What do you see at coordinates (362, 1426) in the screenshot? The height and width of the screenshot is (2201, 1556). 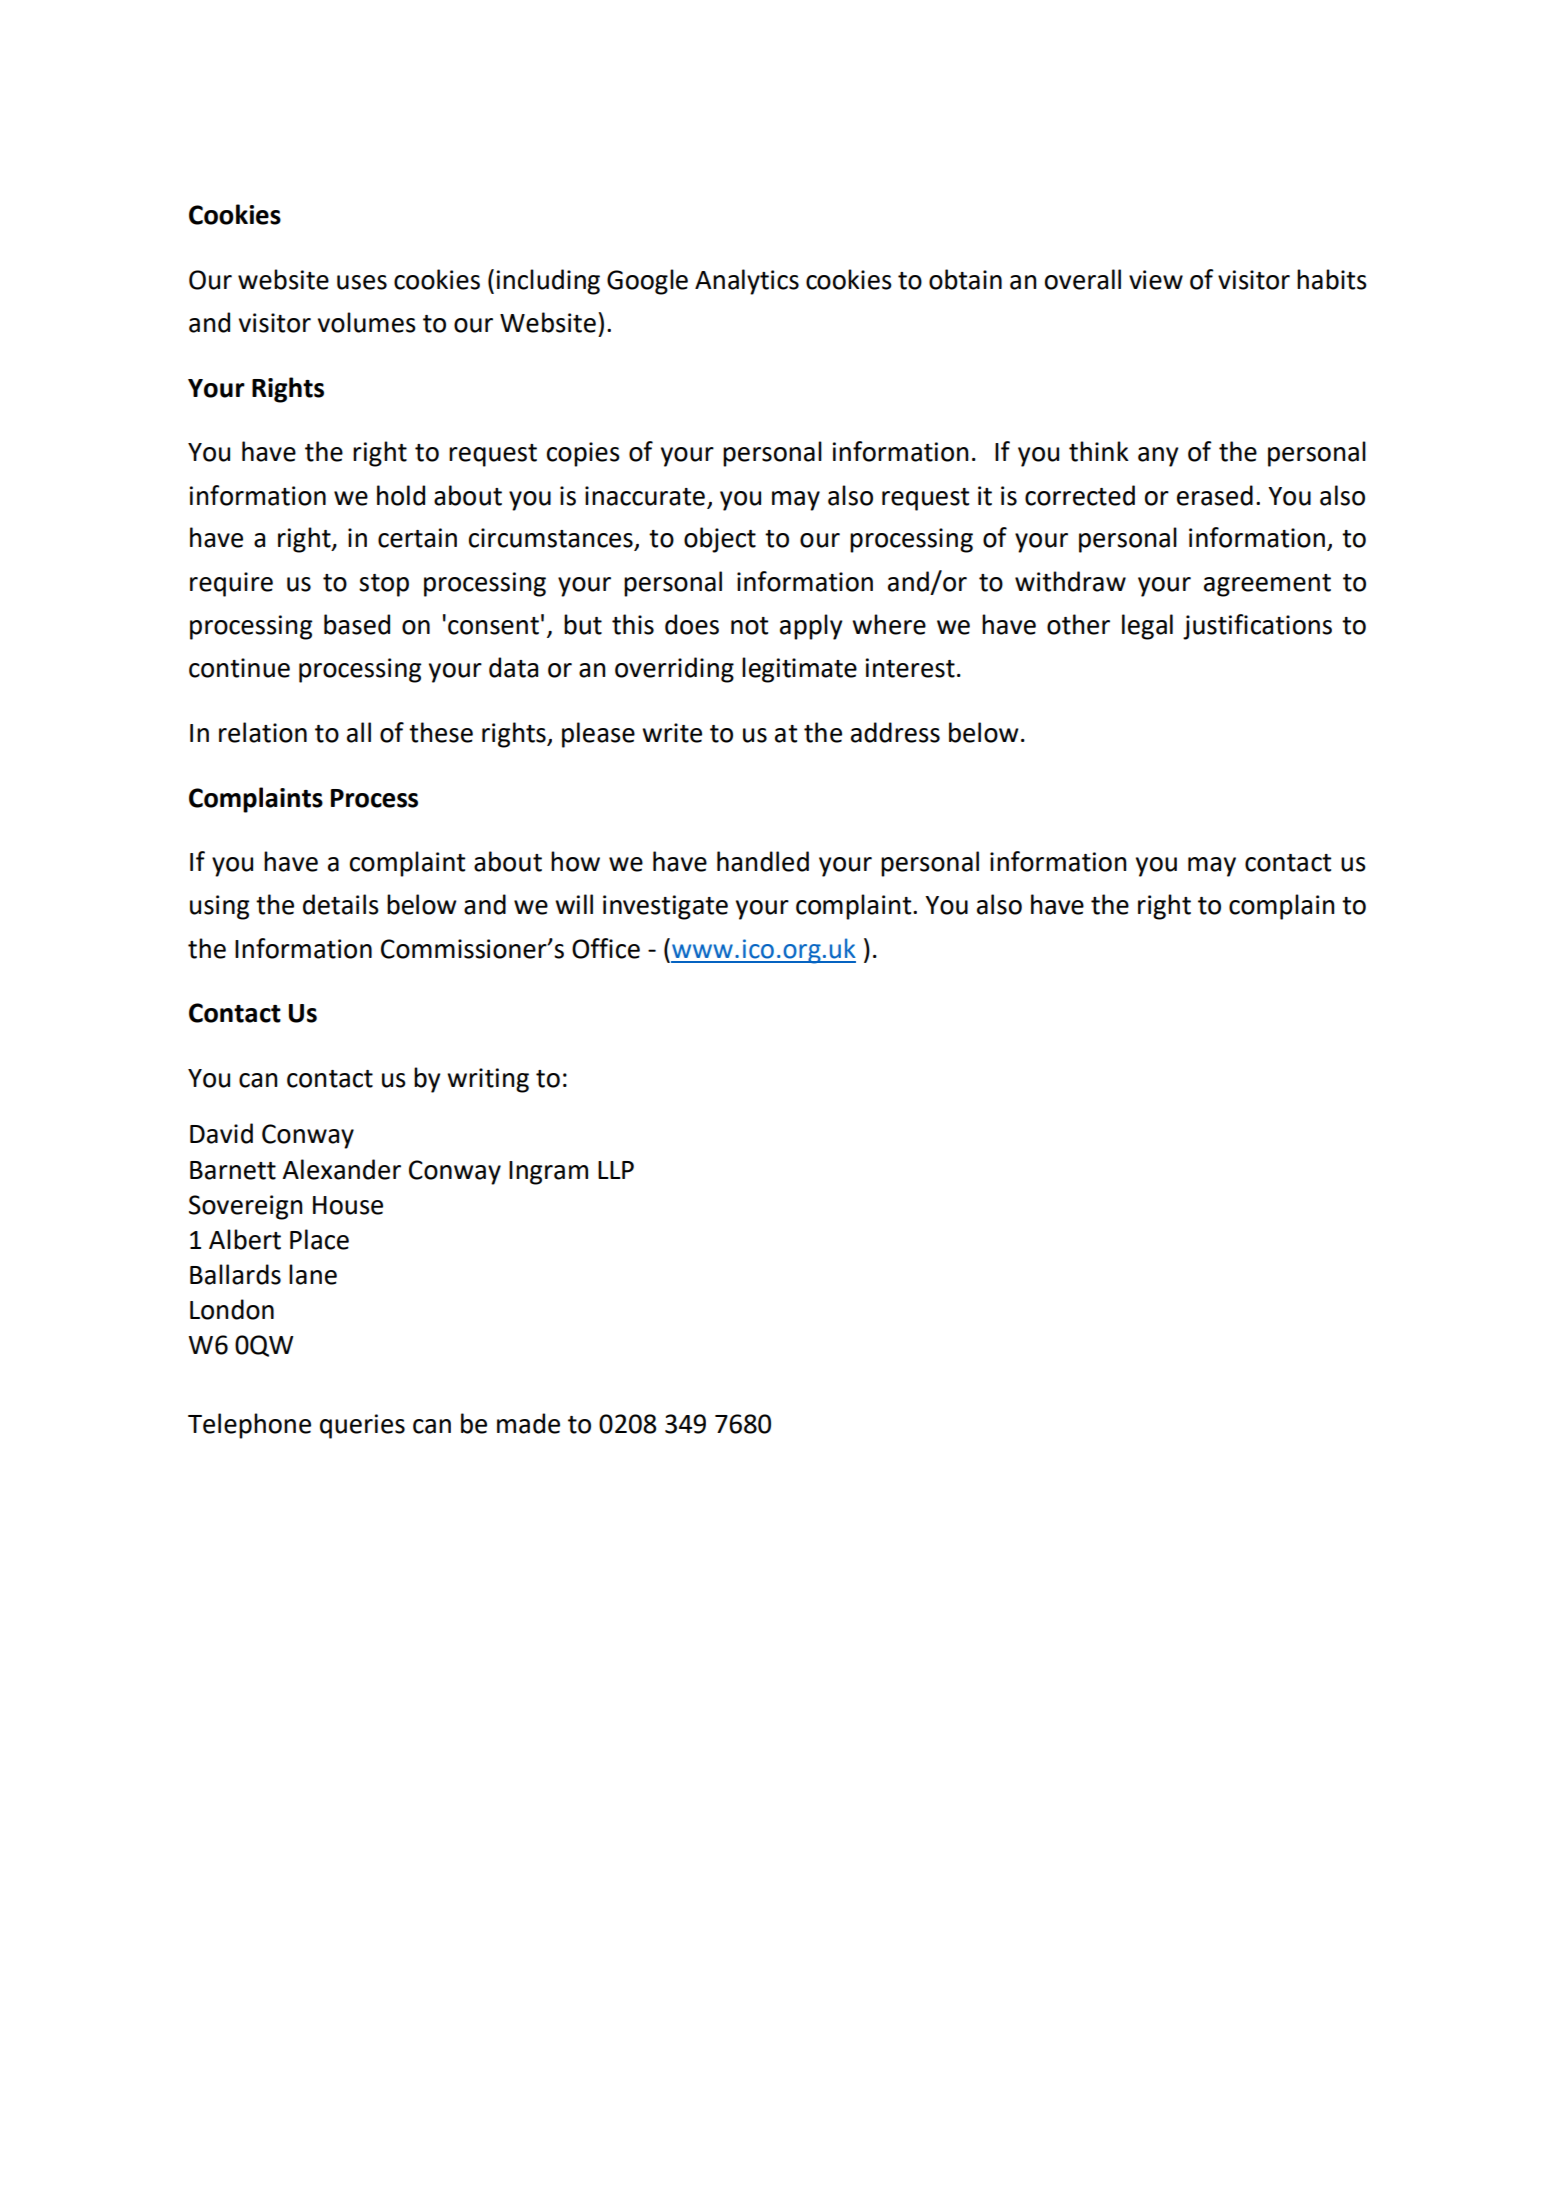 I see `queries` at bounding box center [362, 1426].
